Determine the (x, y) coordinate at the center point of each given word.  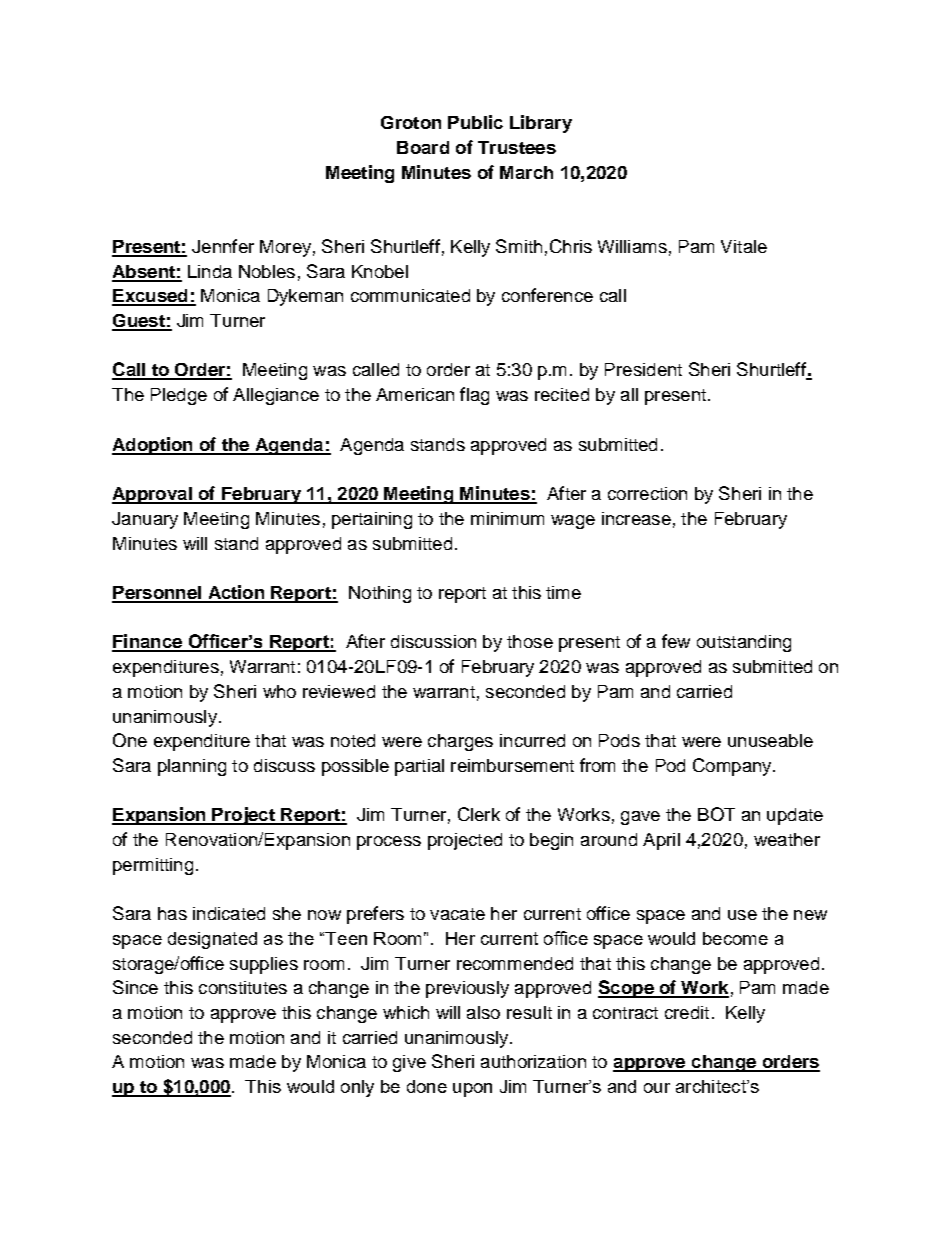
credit (687, 1012)
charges (460, 742)
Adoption (153, 446)
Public (475, 122)
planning (192, 767)
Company (733, 767)
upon (472, 1090)
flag (474, 396)
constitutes (243, 987)
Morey (285, 248)
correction (647, 493)
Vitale (744, 246)
